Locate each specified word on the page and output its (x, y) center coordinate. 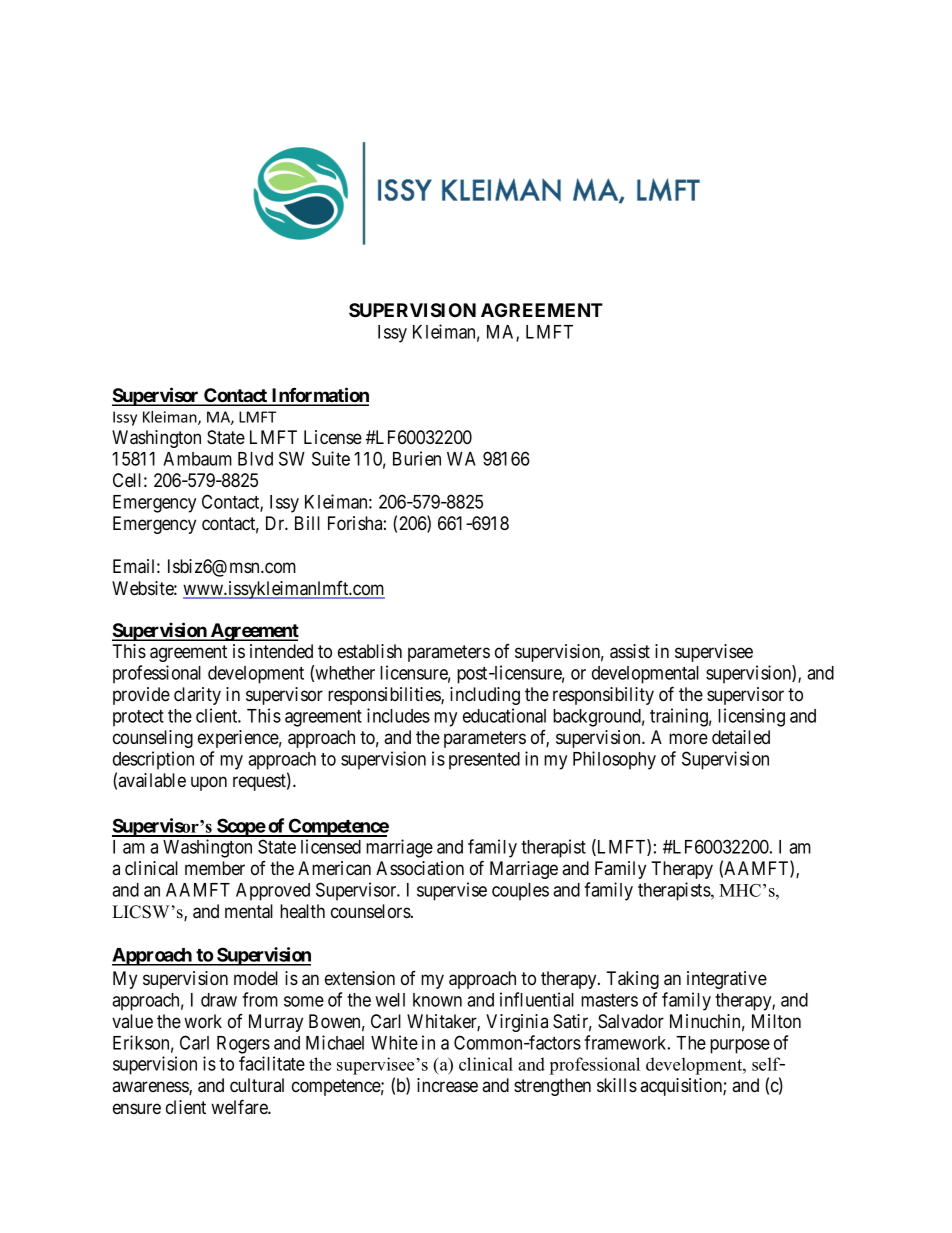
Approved (273, 892)
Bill (307, 523)
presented (484, 761)
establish (370, 651)
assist (630, 651)
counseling (153, 739)
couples (520, 892)
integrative (727, 980)
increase (447, 1085)
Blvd (255, 459)
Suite (331, 458)
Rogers (243, 1045)
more (688, 738)
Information (319, 396)
